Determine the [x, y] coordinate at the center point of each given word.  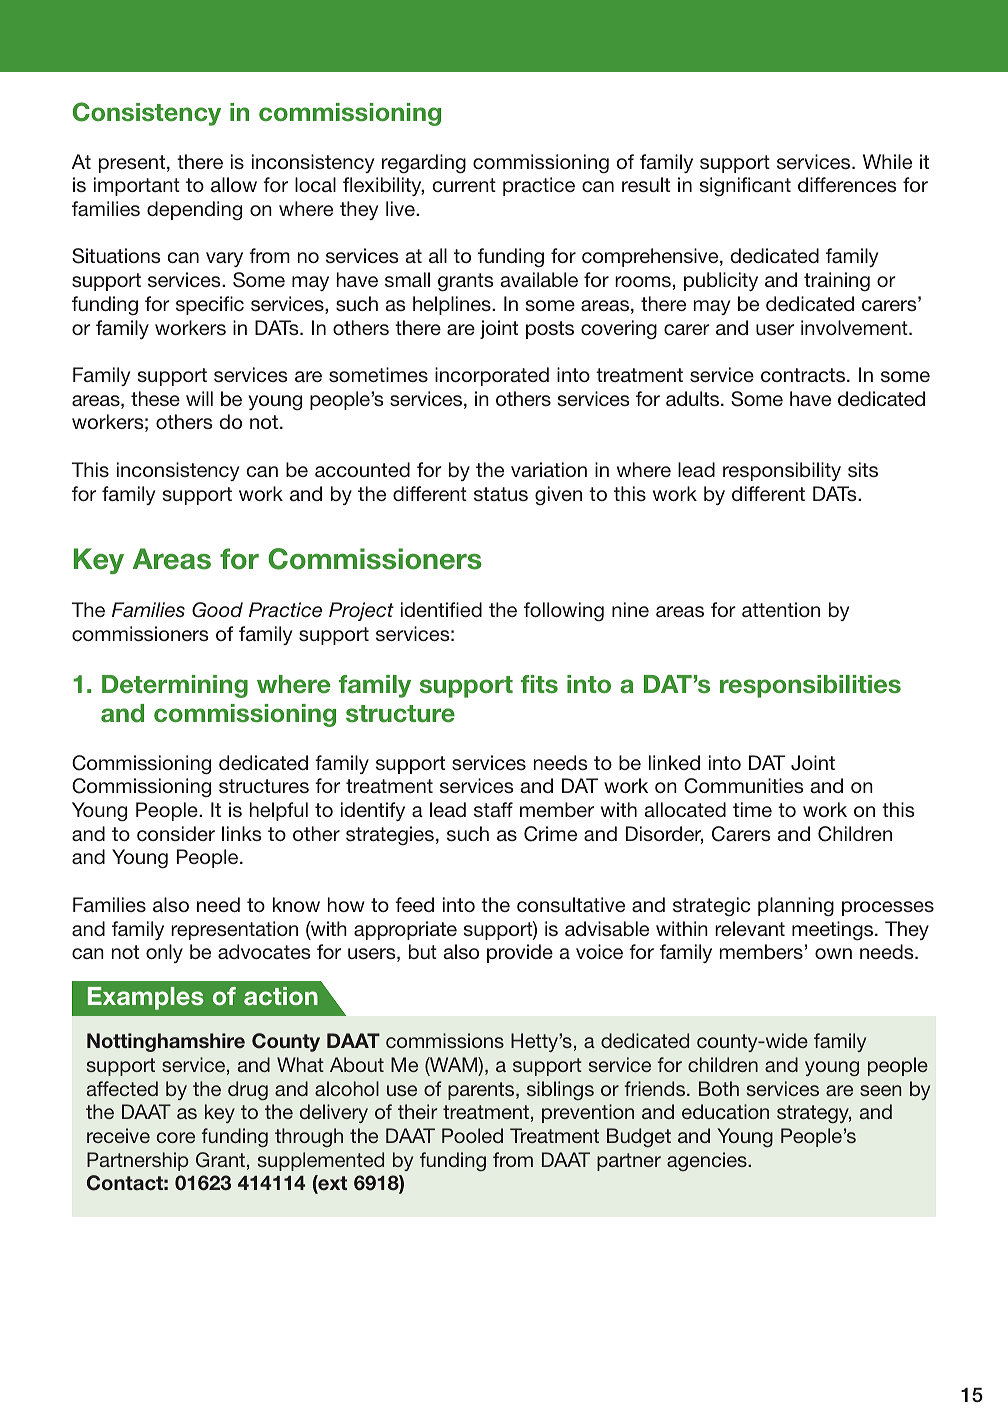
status [501, 494]
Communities [743, 786]
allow [234, 184]
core [176, 1137]
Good [217, 610]
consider [176, 833]
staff [493, 809]
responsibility [782, 471]
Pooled [472, 1135]
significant [745, 186]
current [464, 185]
